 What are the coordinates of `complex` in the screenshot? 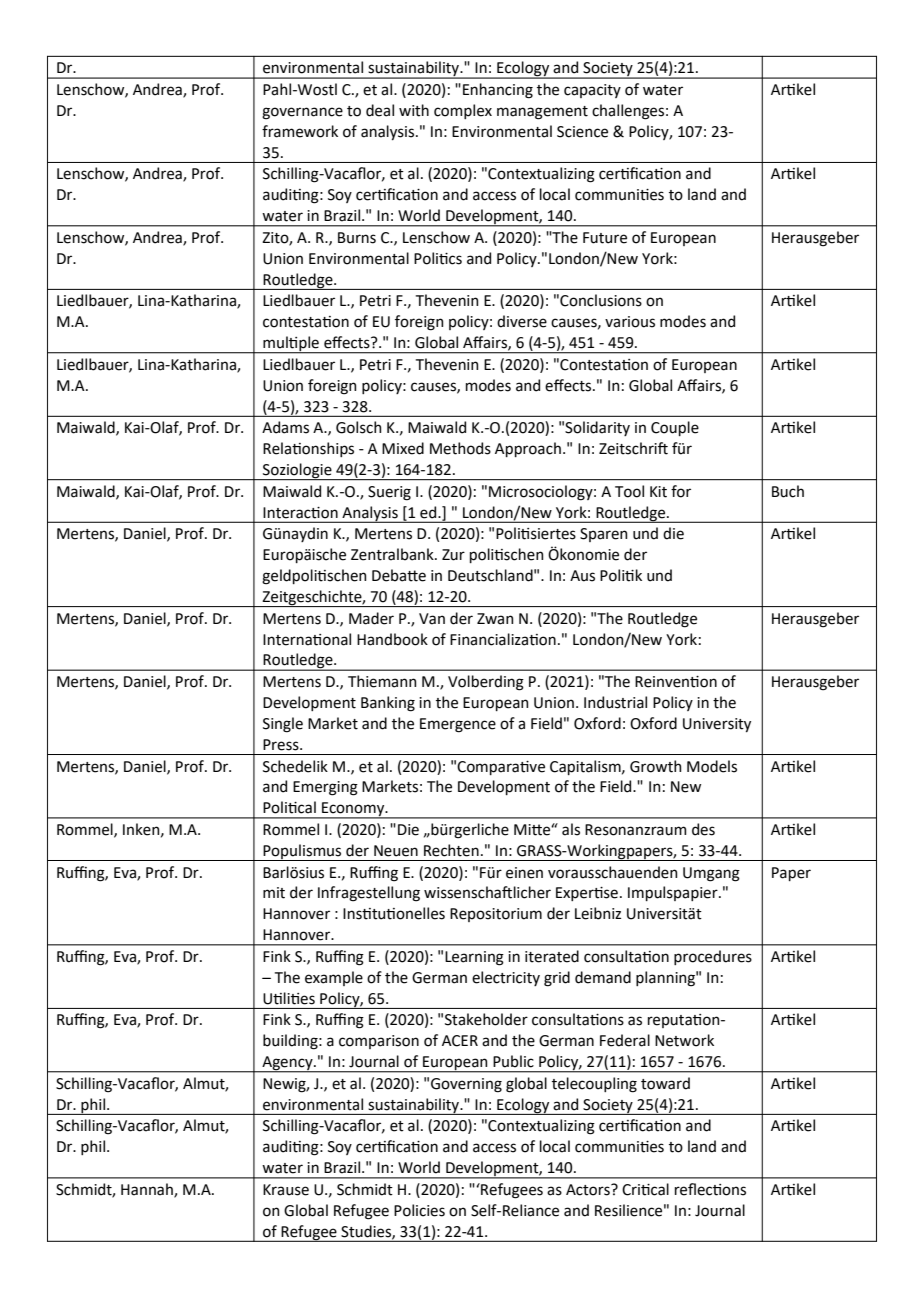 It's located at (463, 111).
